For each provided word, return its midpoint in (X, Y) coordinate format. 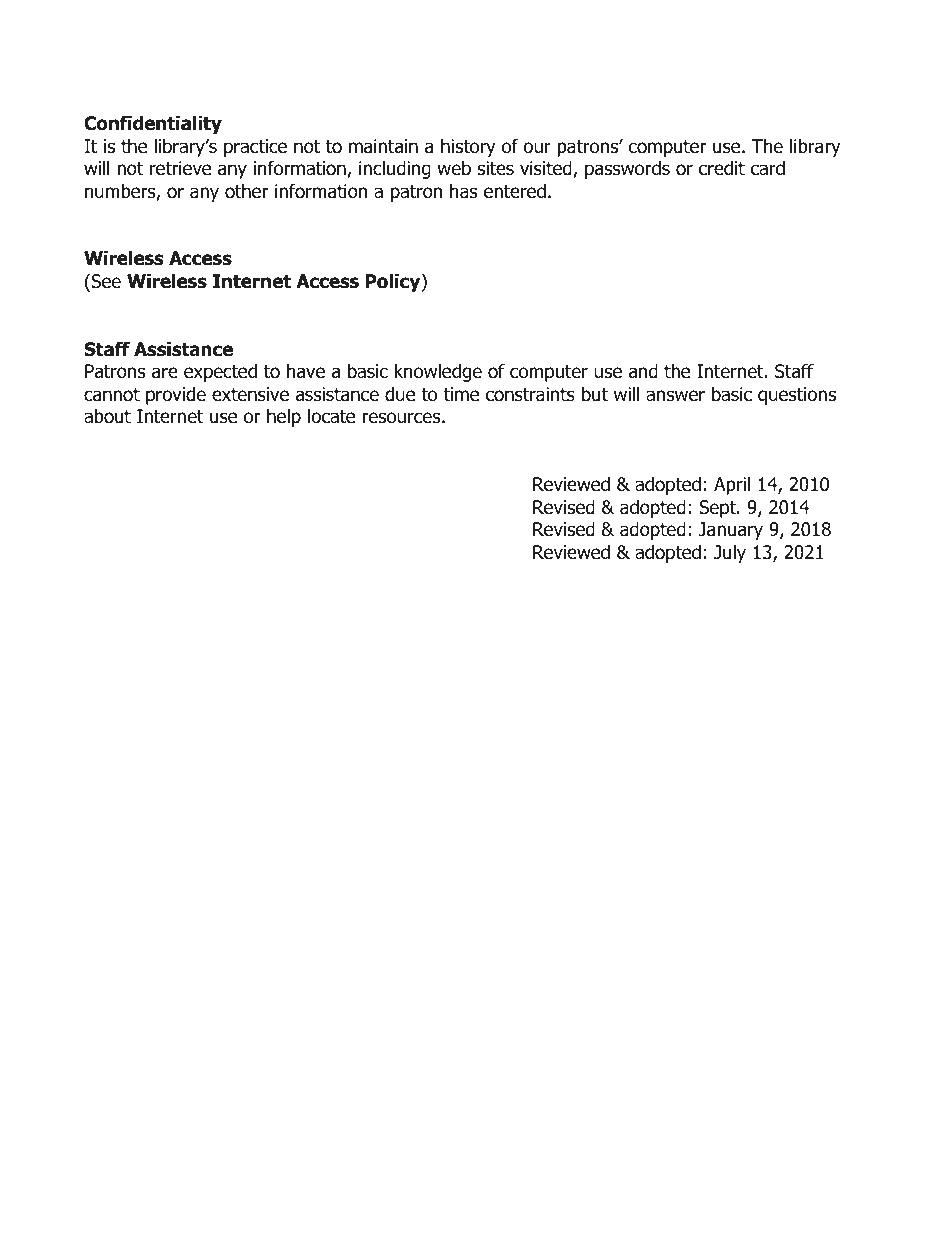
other (246, 191)
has (463, 191)
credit (722, 168)
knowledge (438, 372)
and (643, 371)
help (284, 417)
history (468, 147)
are (165, 373)
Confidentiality (153, 124)
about (107, 416)
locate (331, 416)
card (768, 168)
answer (675, 396)
